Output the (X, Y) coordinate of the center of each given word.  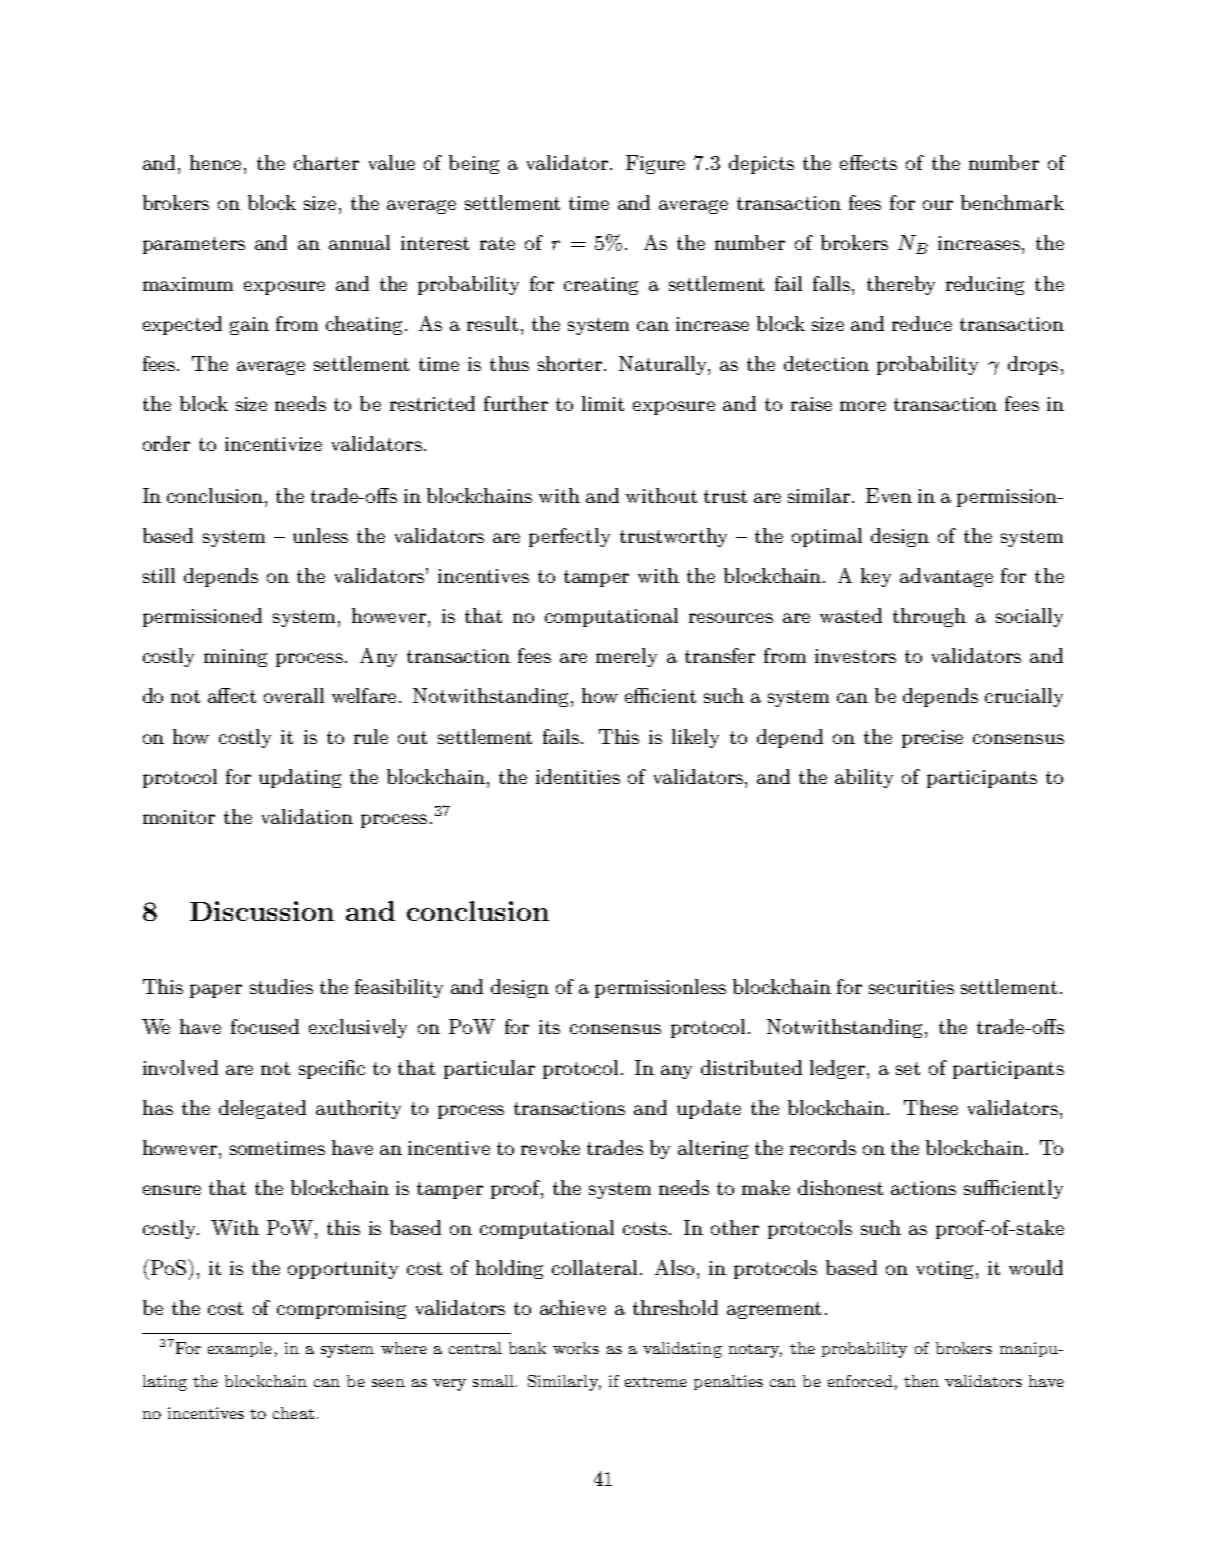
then (921, 1381)
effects (868, 162)
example (240, 1349)
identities (578, 776)
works (576, 1348)
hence (217, 162)
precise (932, 739)
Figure (655, 164)
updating (300, 778)
